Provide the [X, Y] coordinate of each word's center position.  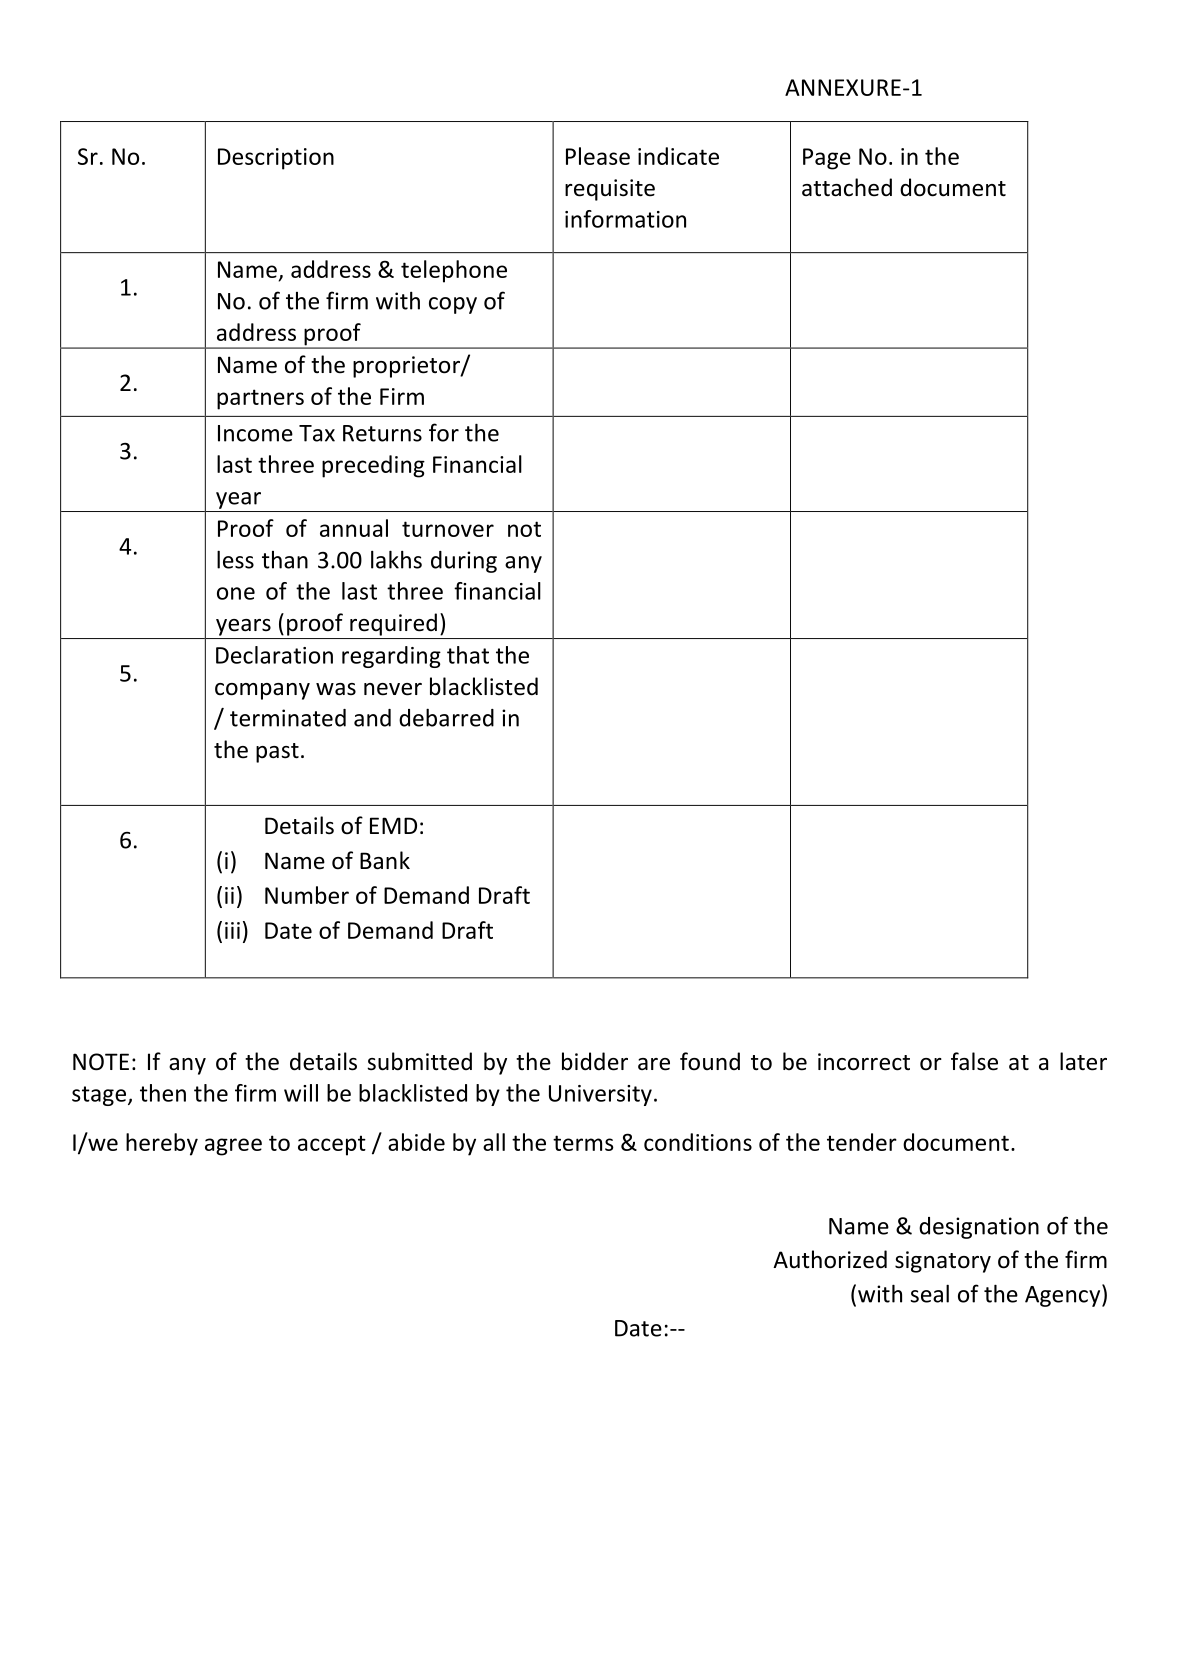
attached [847, 187]
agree [233, 1147]
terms [583, 1143]
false [974, 1061]
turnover [448, 529]
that [468, 655]
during [464, 562]
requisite [610, 190]
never [393, 689]
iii [232, 930]
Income [255, 433]
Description [276, 159]
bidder [595, 1061]
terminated [288, 718]
